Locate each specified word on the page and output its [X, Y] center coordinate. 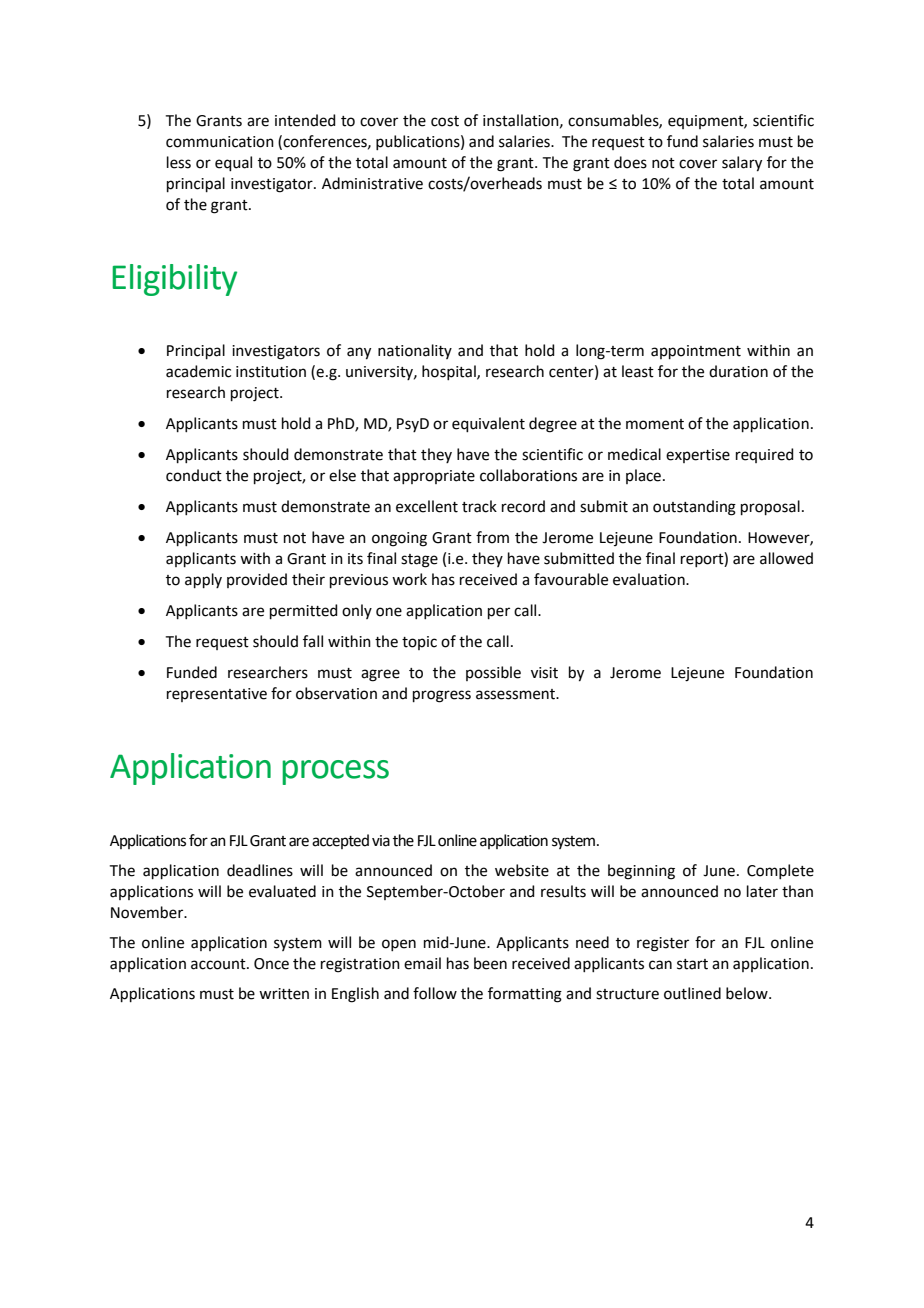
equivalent [488, 424]
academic [198, 371]
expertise [698, 456]
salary [742, 164]
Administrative [372, 183]
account [219, 964]
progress [442, 696]
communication [220, 142]
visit [544, 673]
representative [217, 695]
